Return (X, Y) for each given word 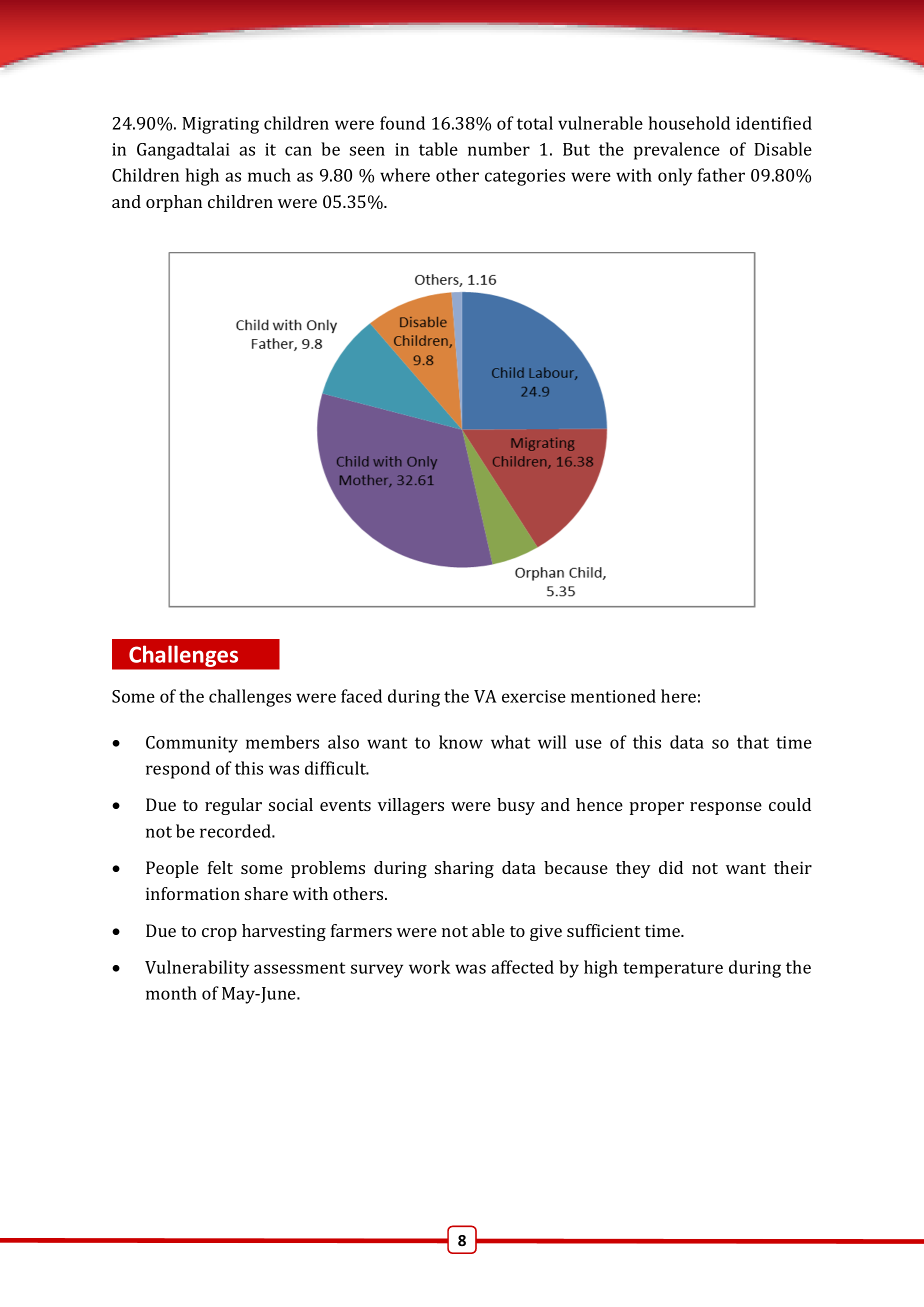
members (282, 742)
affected (522, 967)
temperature (673, 970)
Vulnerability (197, 969)
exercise (534, 696)
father (721, 175)
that (753, 742)
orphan (174, 203)
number (499, 149)
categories (525, 177)
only (675, 177)
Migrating (220, 125)
